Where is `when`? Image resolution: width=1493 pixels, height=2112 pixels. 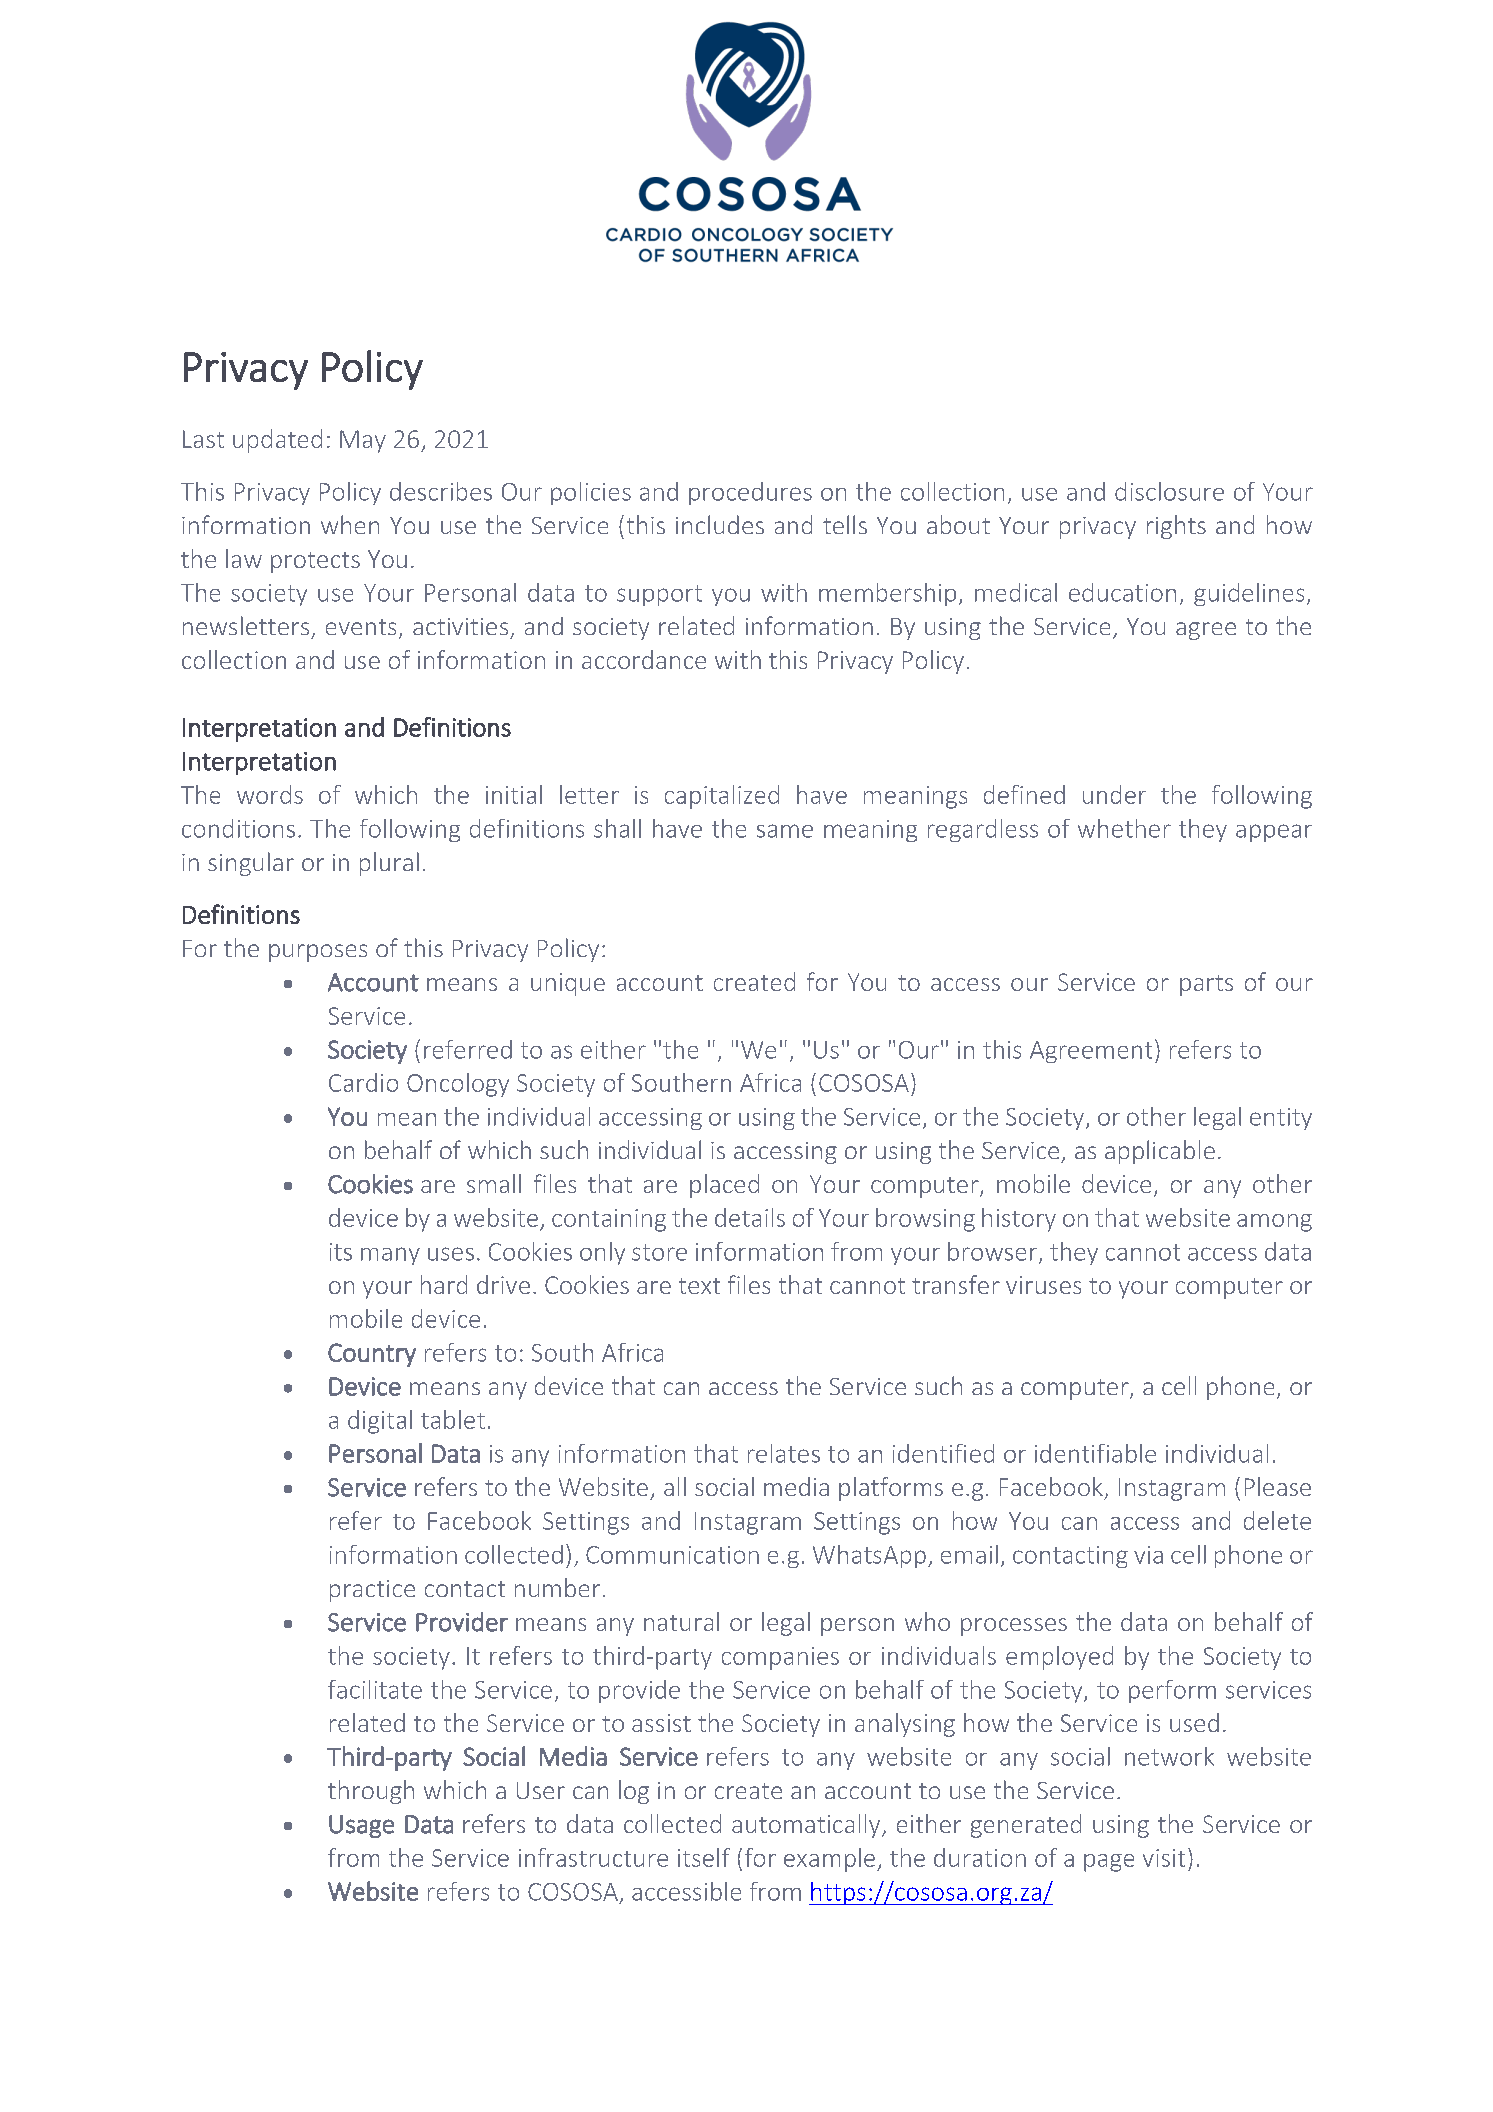
when is located at coordinates (350, 524).
